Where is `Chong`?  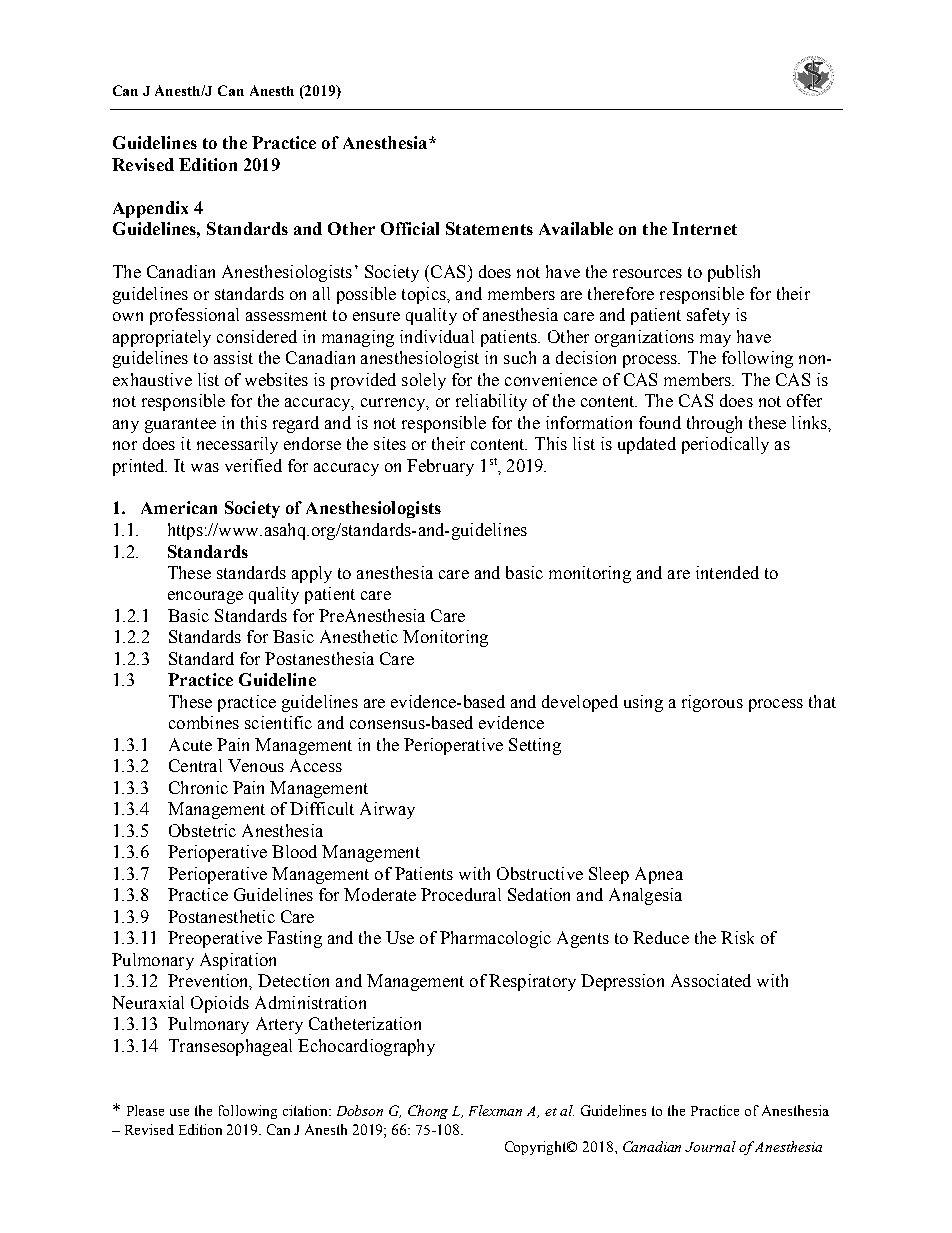 Chong is located at coordinates (428, 1112).
